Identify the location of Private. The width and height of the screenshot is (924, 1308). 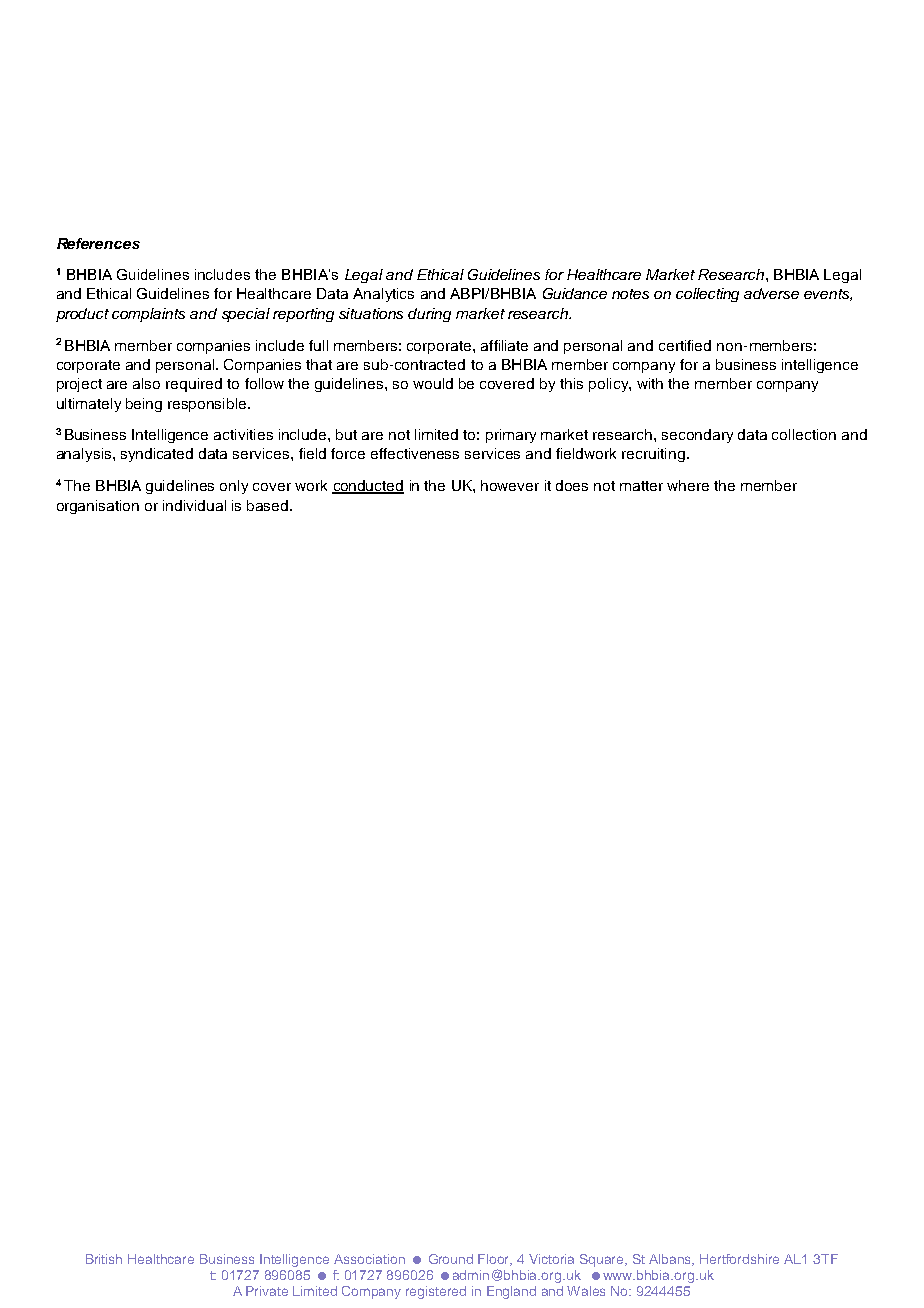
(267, 1291).
